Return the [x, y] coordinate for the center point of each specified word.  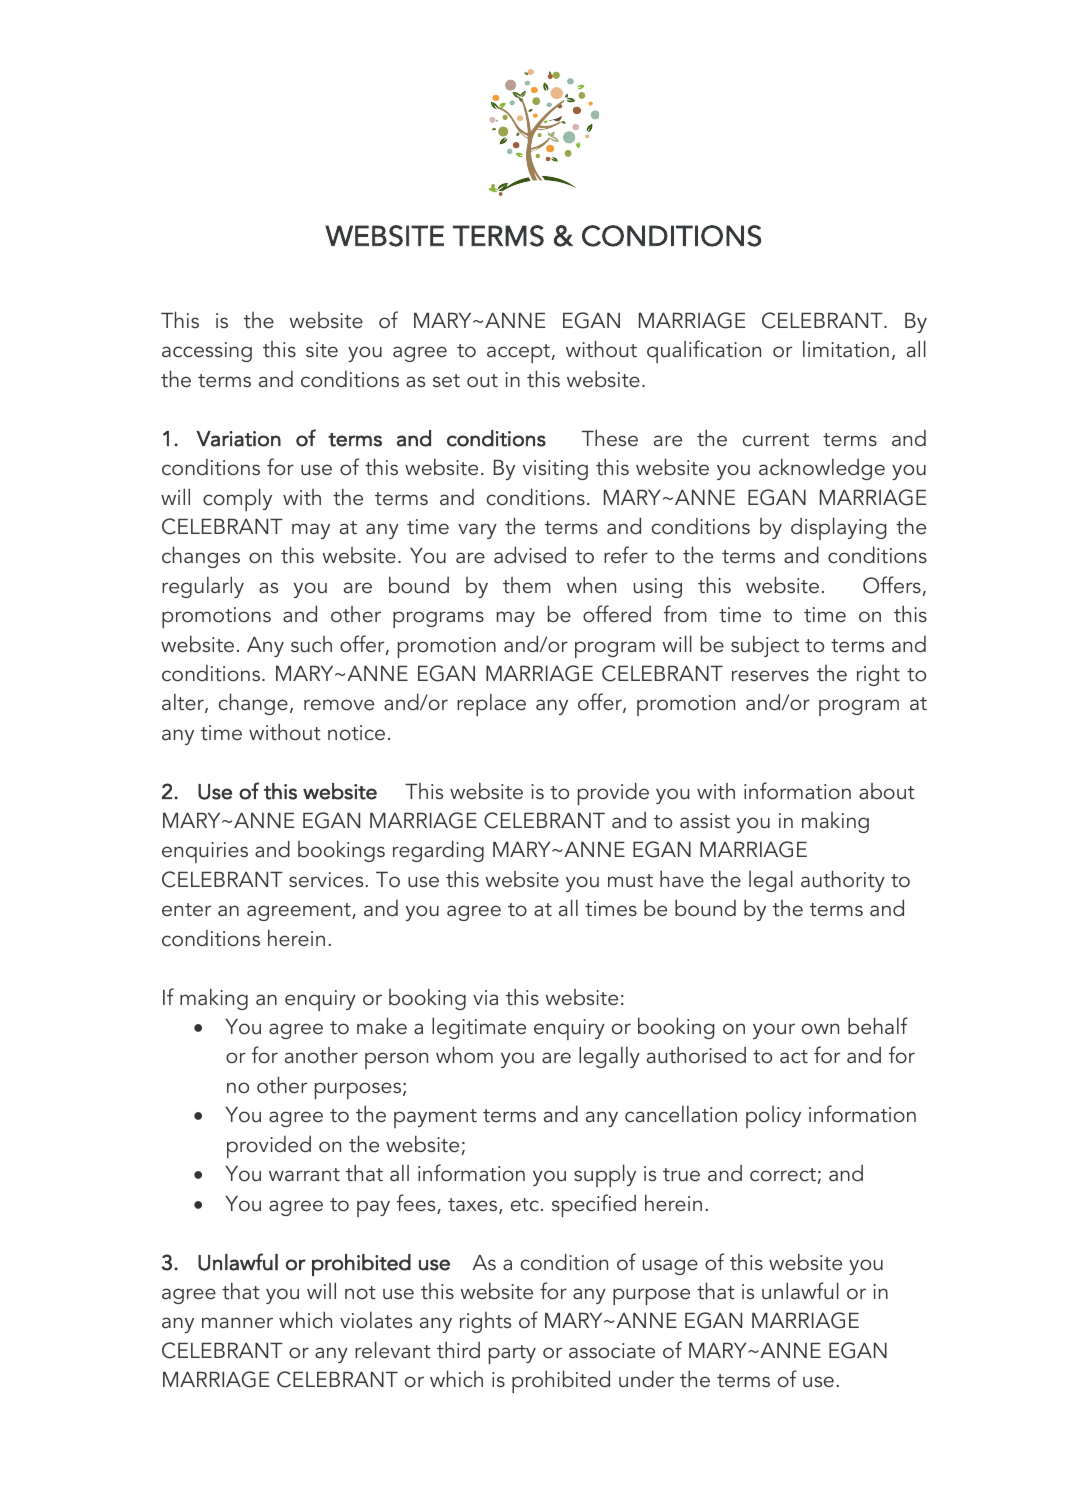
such [311, 644]
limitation [846, 349]
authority [843, 881]
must [630, 880]
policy [773, 1117]
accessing [207, 352]
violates [376, 1320]
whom [464, 1055]
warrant [304, 1174]
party [512, 1354]
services [327, 880]
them [527, 585]
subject [765, 646]
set [446, 381]
